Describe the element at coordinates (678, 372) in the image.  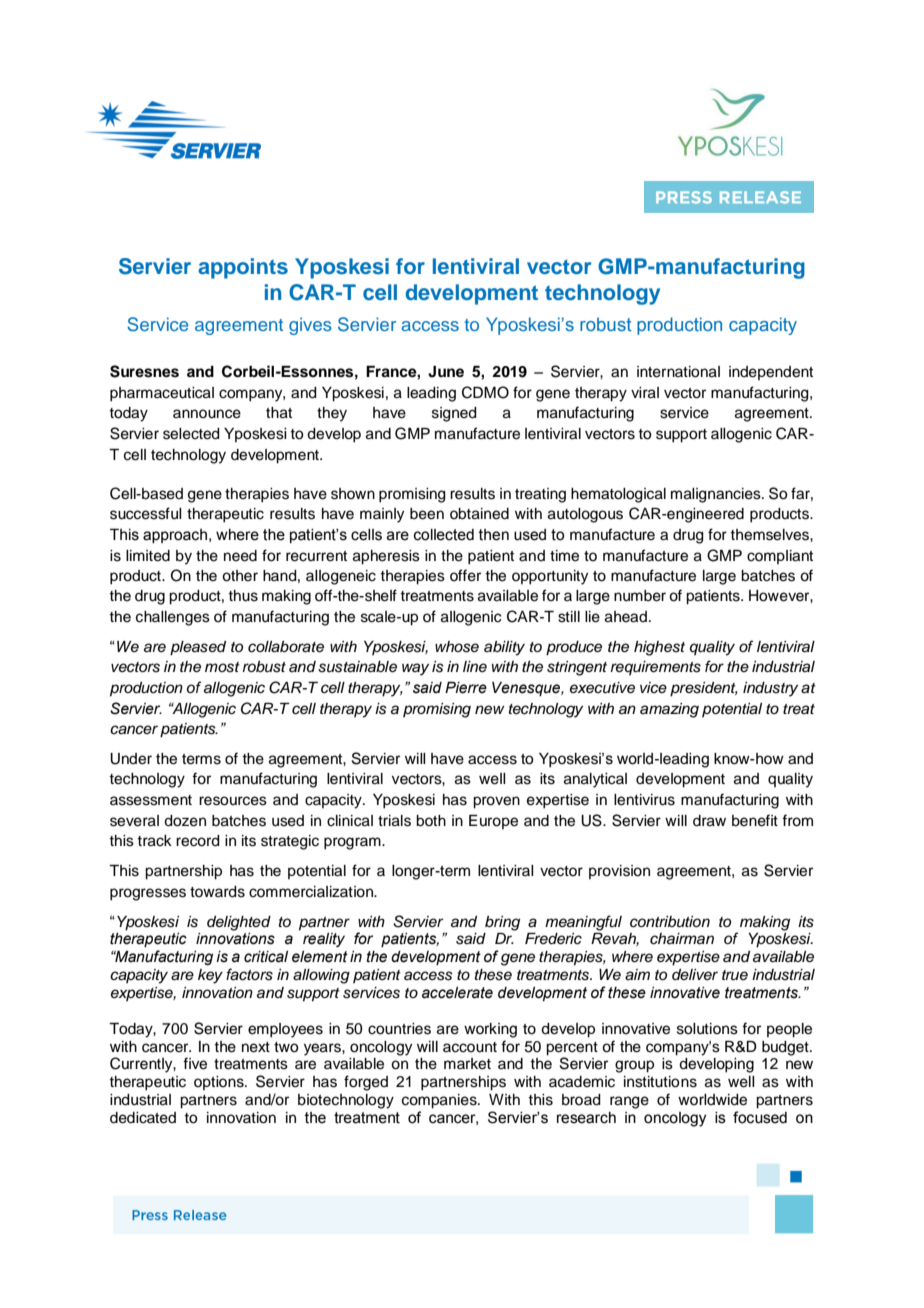
I see `international` at that location.
